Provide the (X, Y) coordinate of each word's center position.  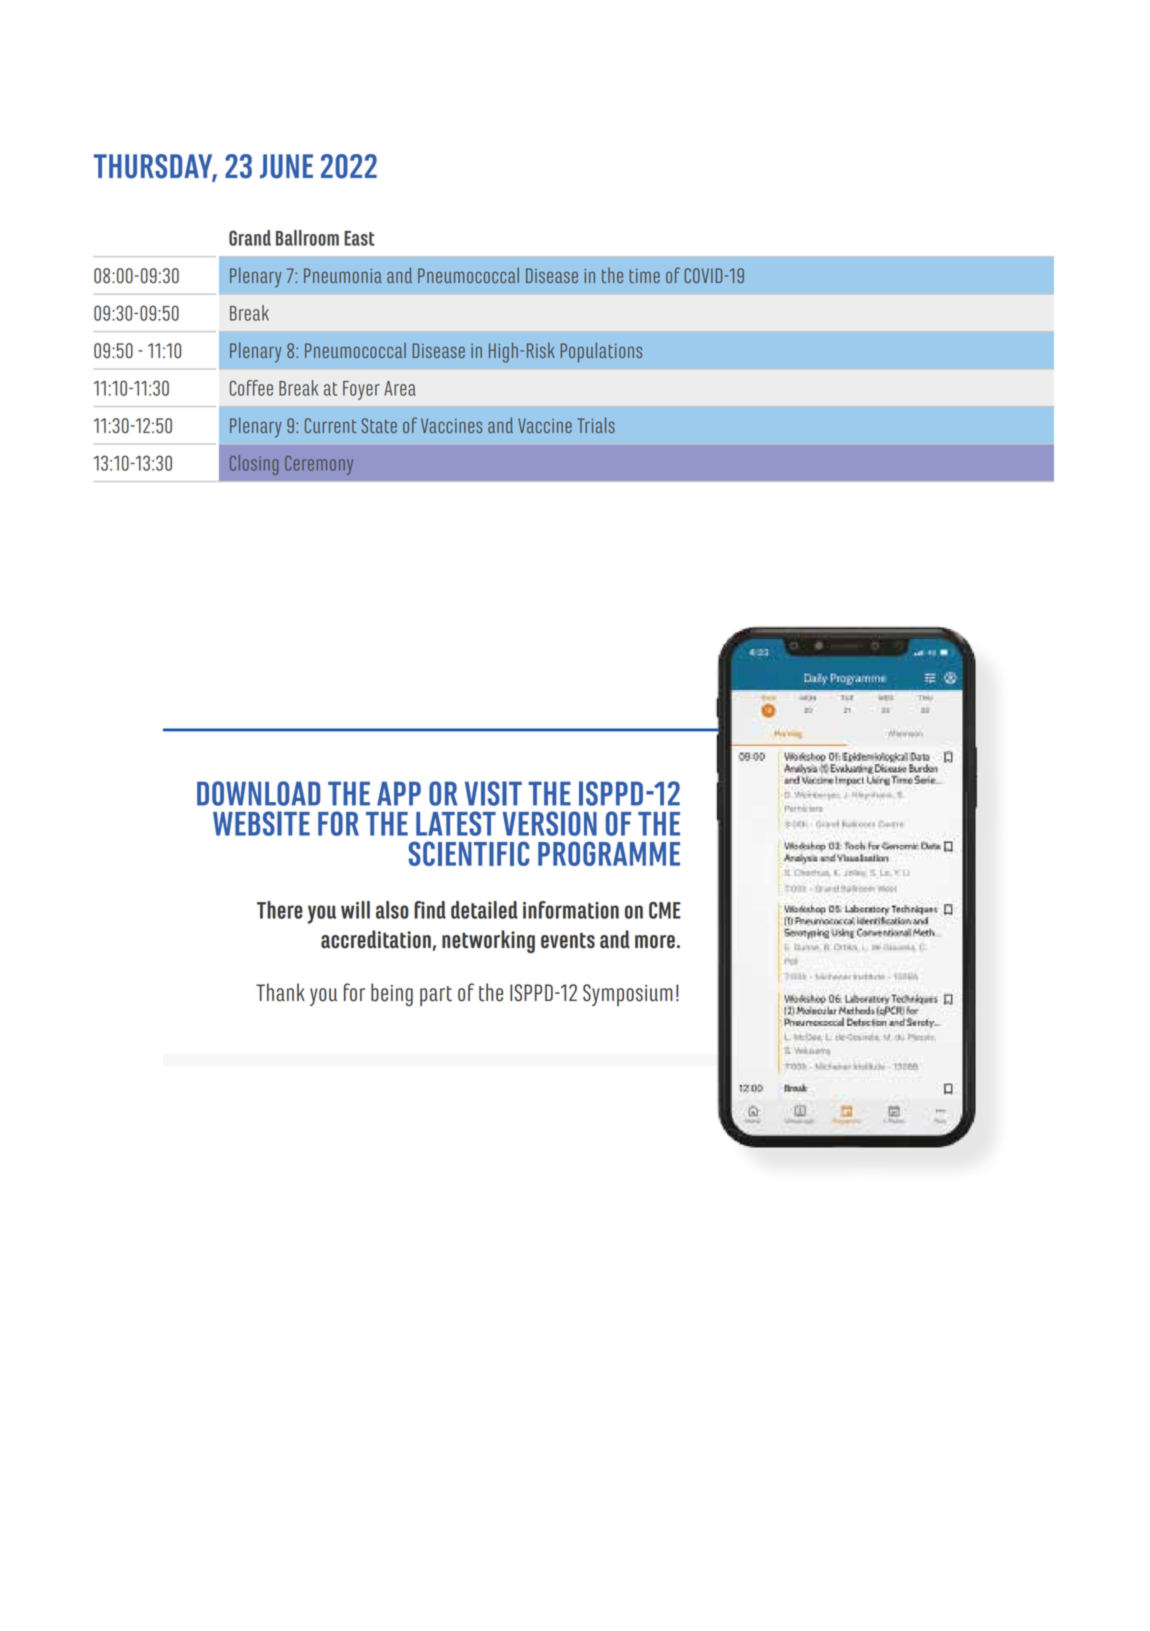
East (359, 238)
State (379, 425)
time (644, 276)
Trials (596, 425)
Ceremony (319, 465)
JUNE (286, 166)
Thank (280, 992)
